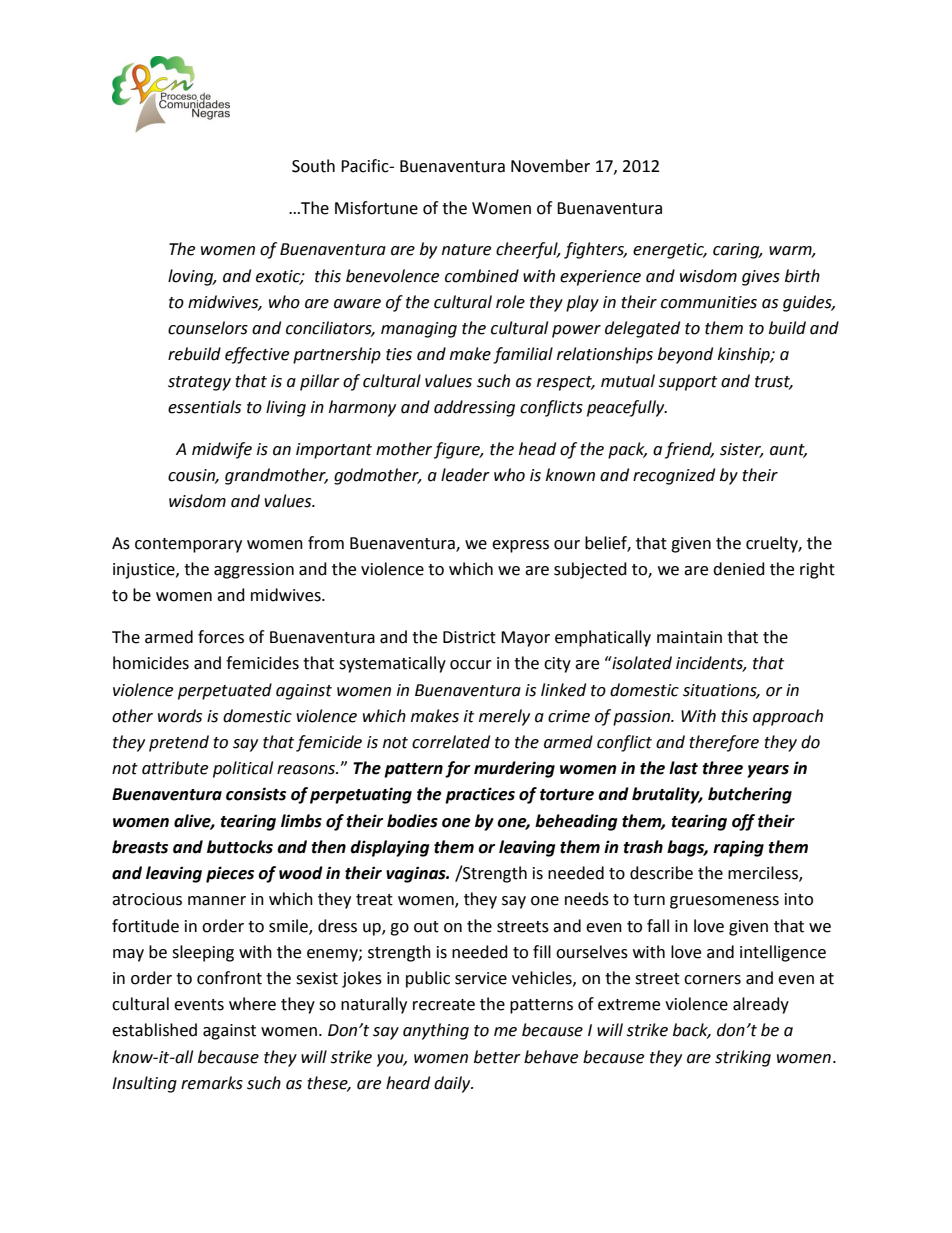 The width and height of the screenshot is (952, 1233). What do you see at coordinates (497, 1057) in the screenshot?
I see `better` at bounding box center [497, 1057].
